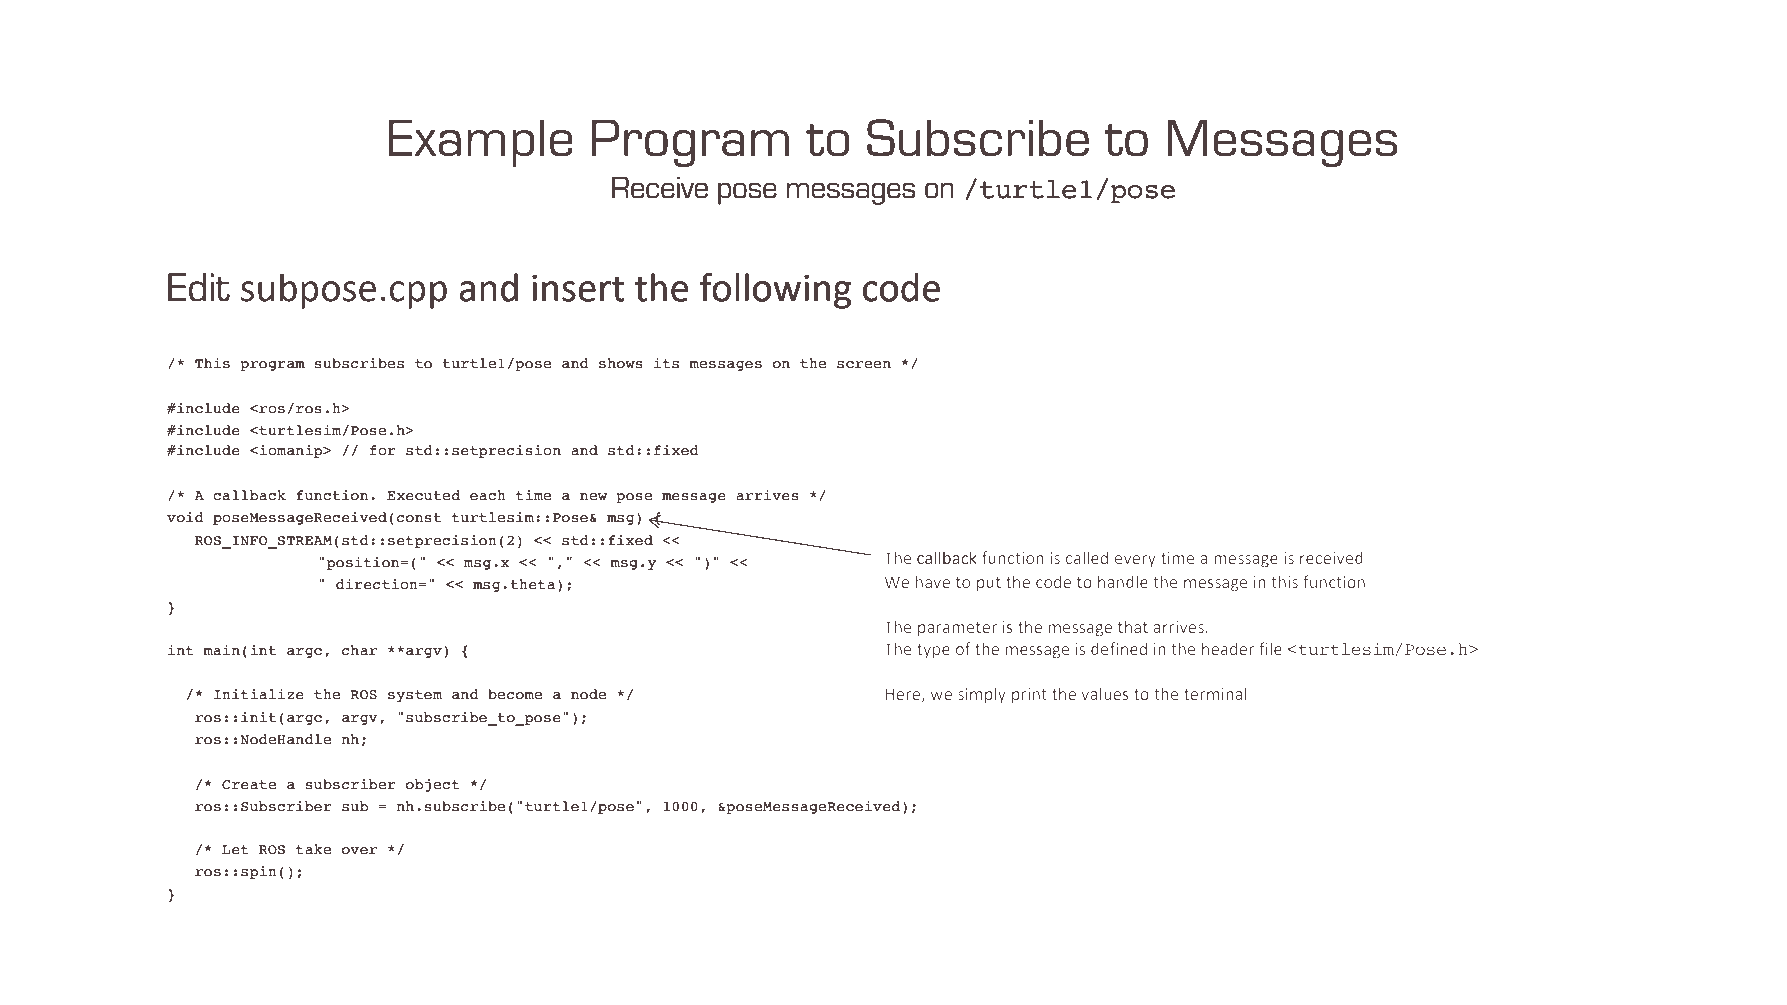 The image size is (1787, 1005). Describe the element at coordinates (933, 581) in the screenshot. I see `have` at that location.
